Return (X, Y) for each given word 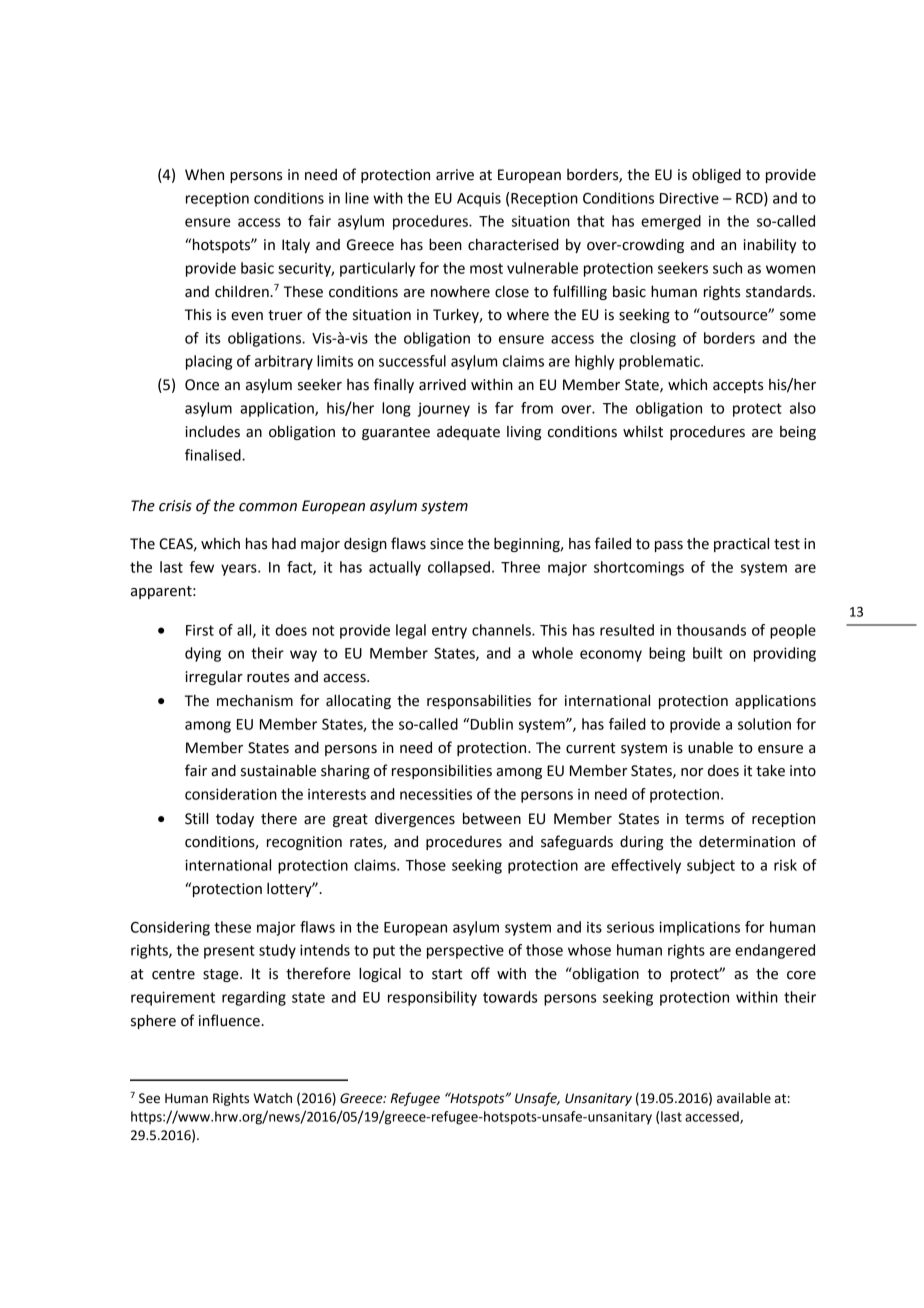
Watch (272, 1098)
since (446, 544)
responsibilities (442, 772)
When (204, 174)
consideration (231, 794)
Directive (689, 198)
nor (692, 772)
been (445, 244)
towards (510, 997)
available (744, 1098)
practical (741, 544)
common (268, 507)
